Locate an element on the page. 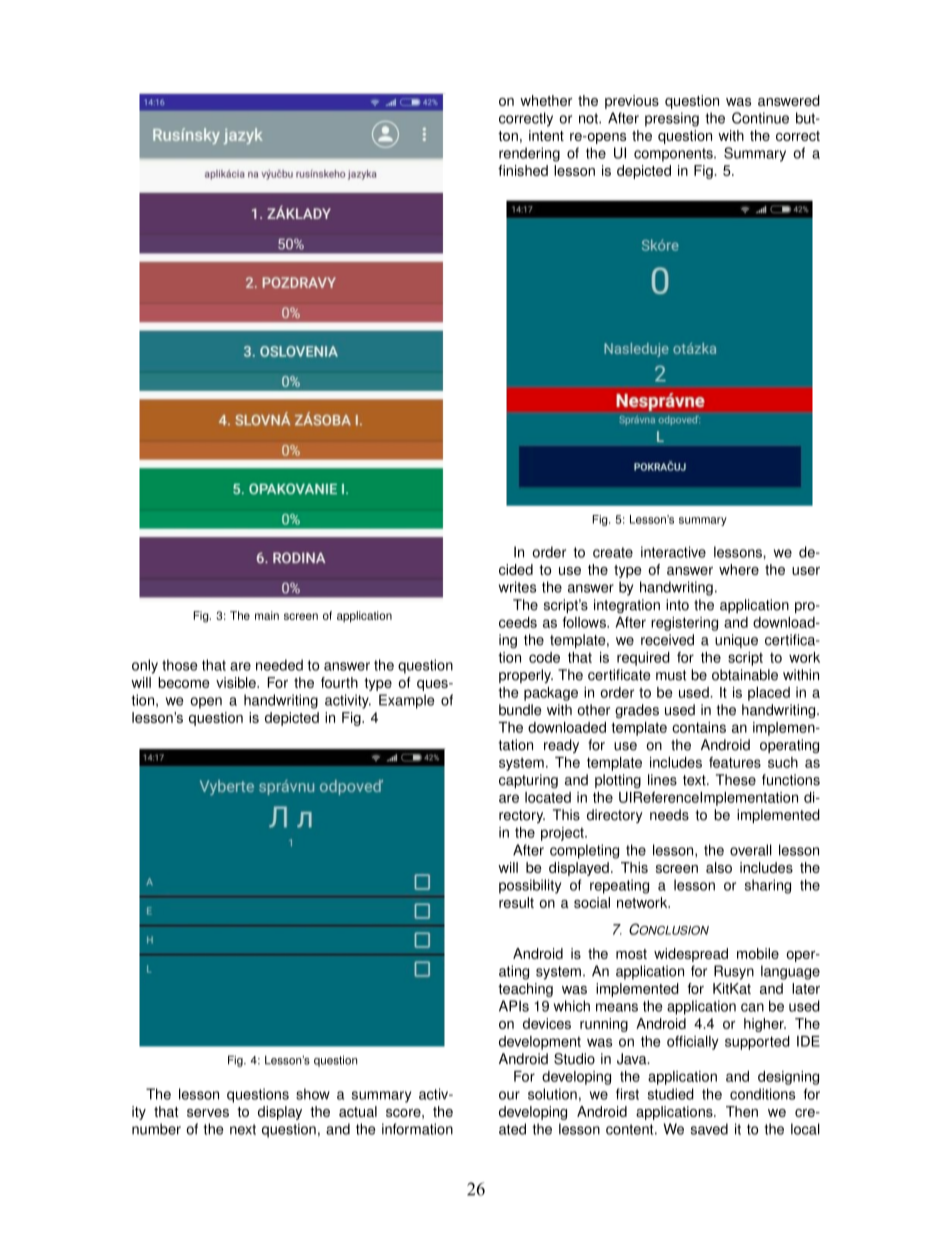  Continue is located at coordinates (760, 118).
